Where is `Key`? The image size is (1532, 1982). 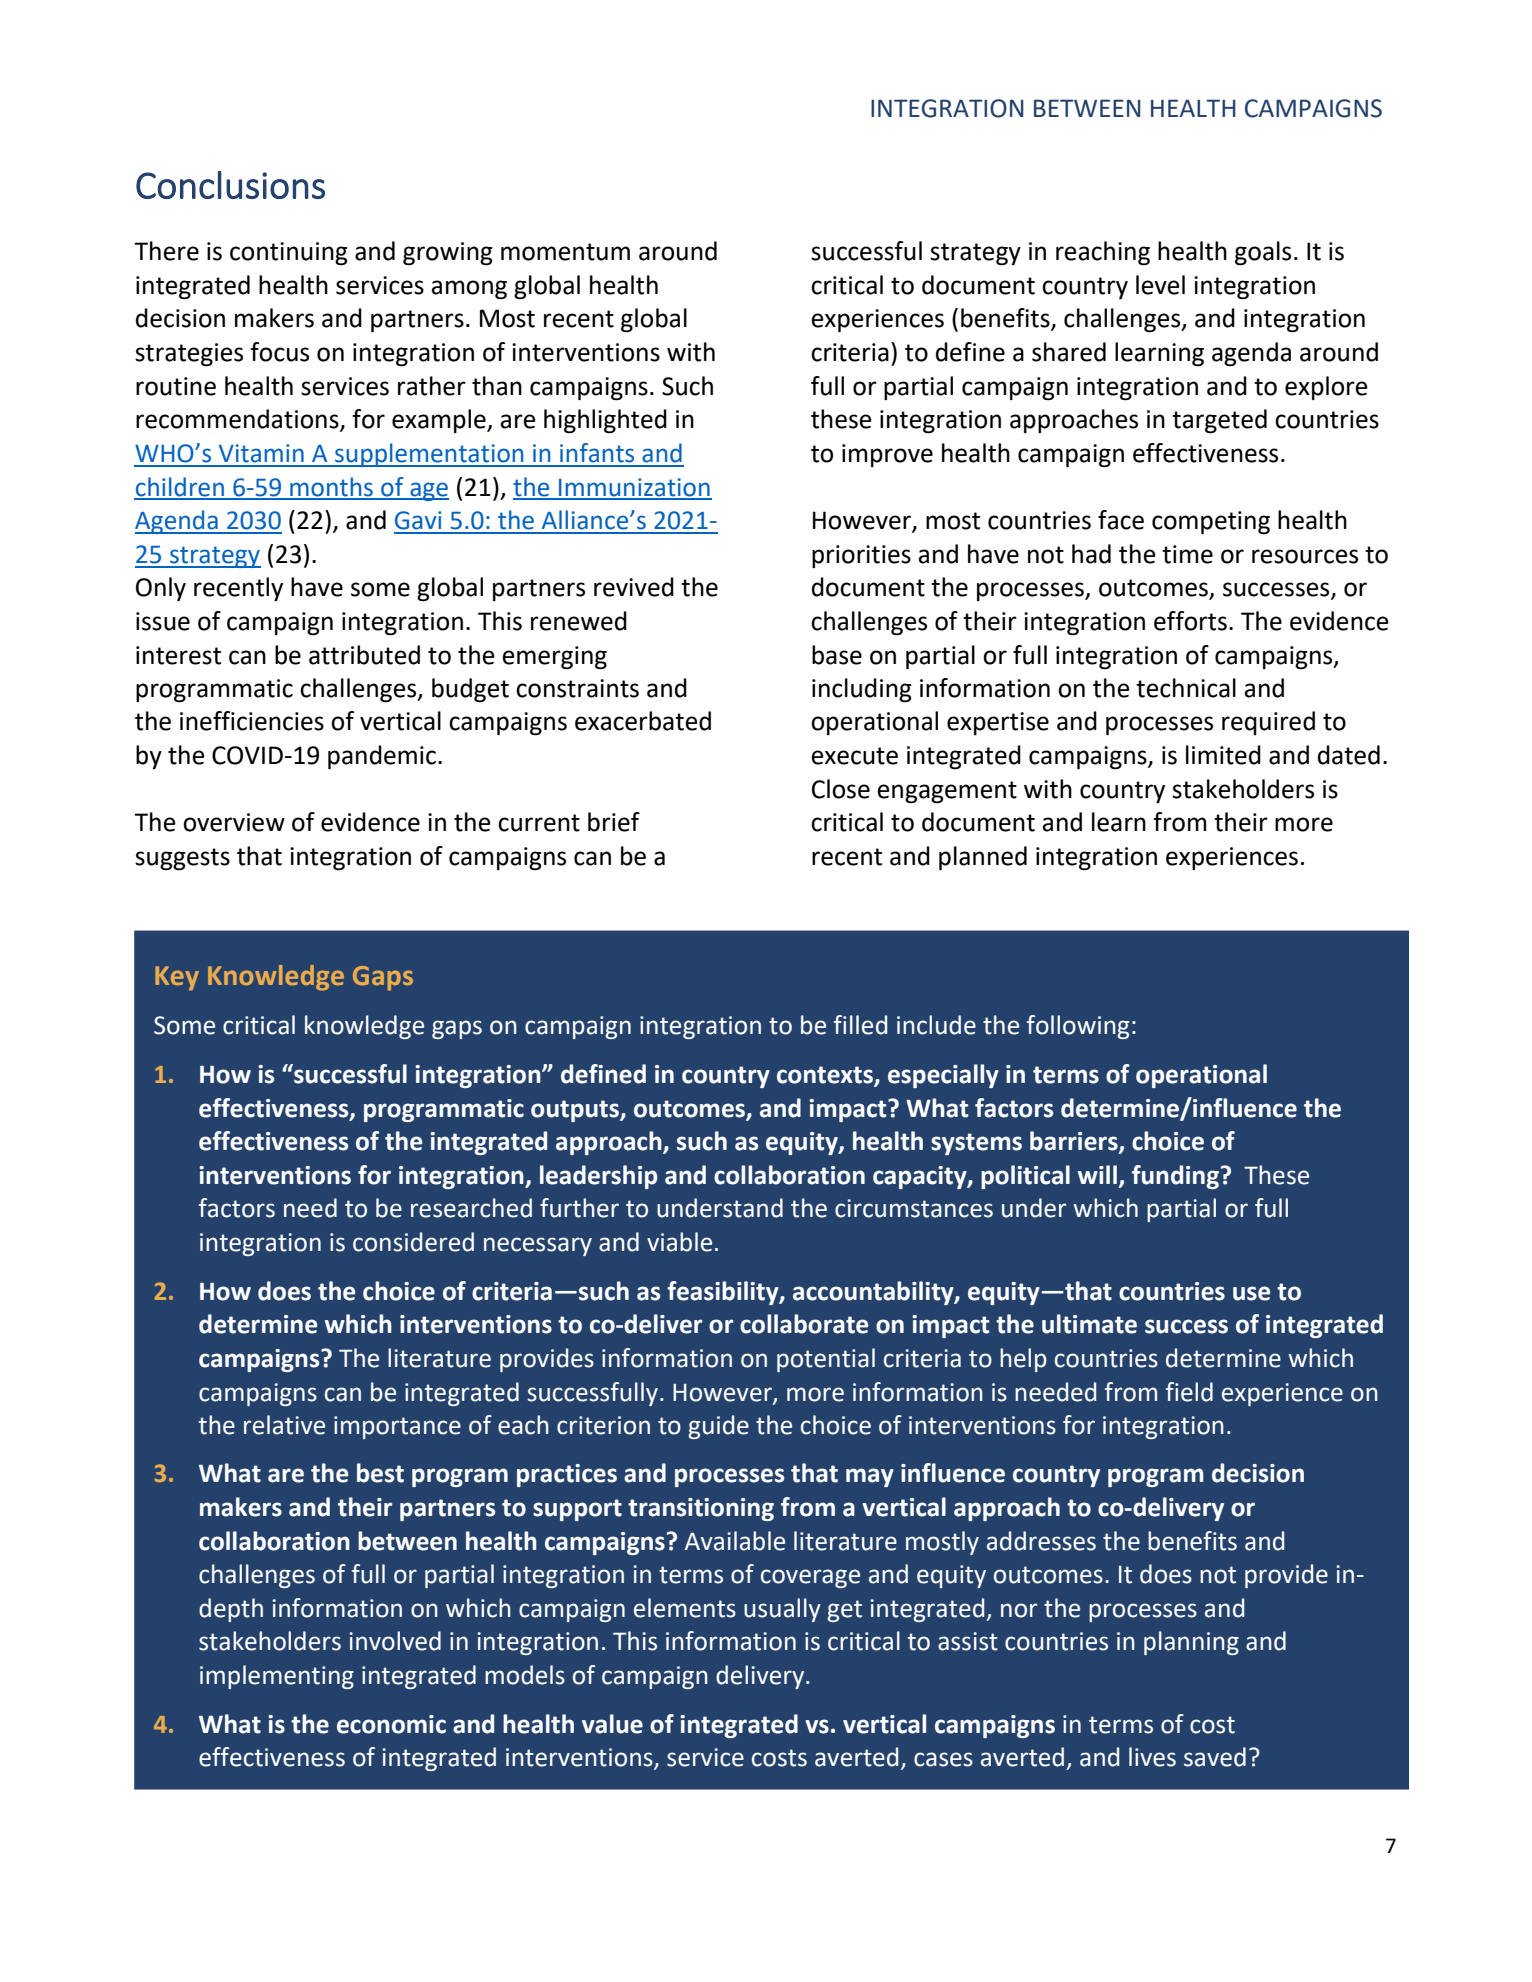
Key is located at coordinates (177, 978).
